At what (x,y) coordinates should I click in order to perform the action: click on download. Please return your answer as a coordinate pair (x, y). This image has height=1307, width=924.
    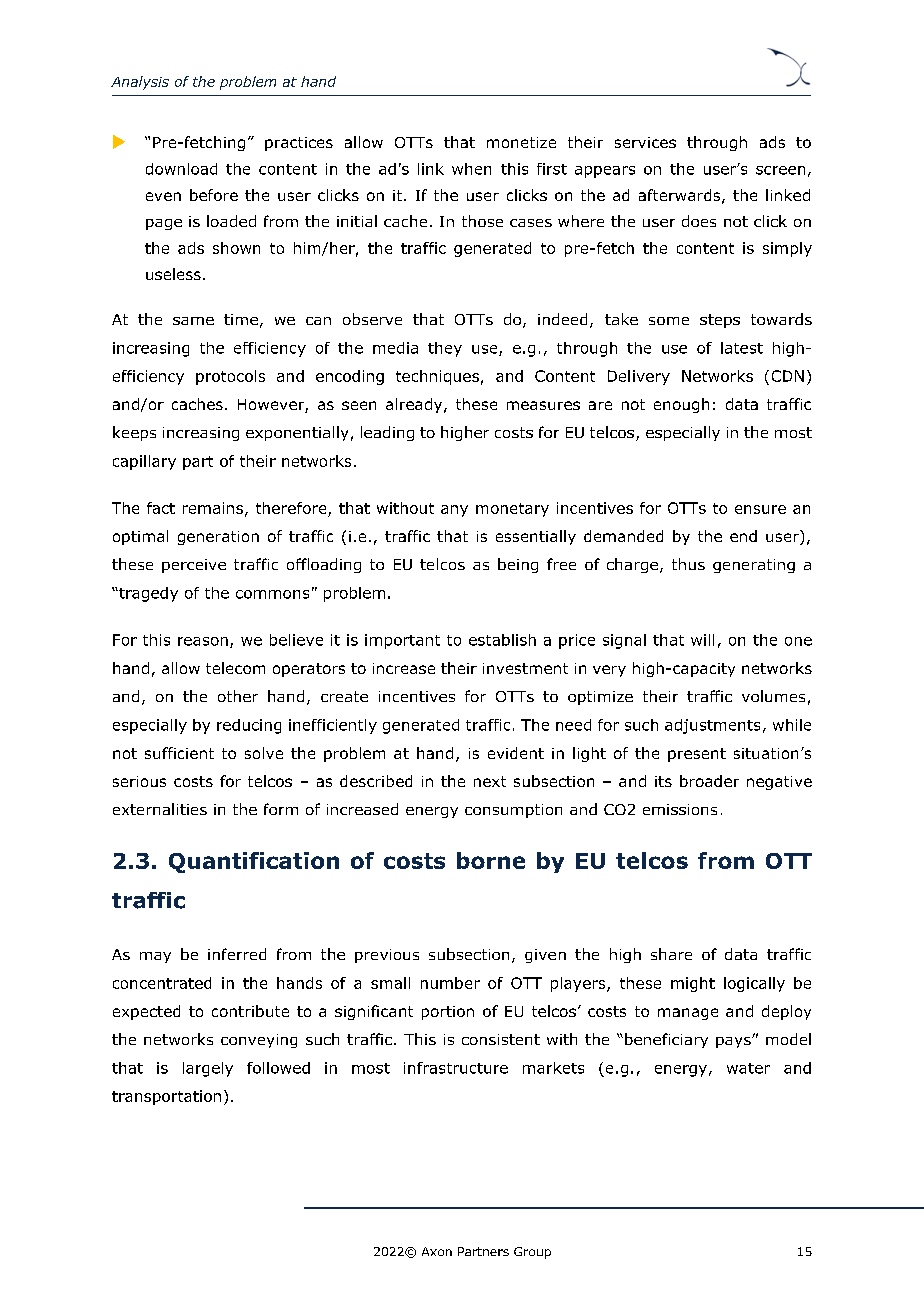
    Looking at the image, I should click on (181, 169).
